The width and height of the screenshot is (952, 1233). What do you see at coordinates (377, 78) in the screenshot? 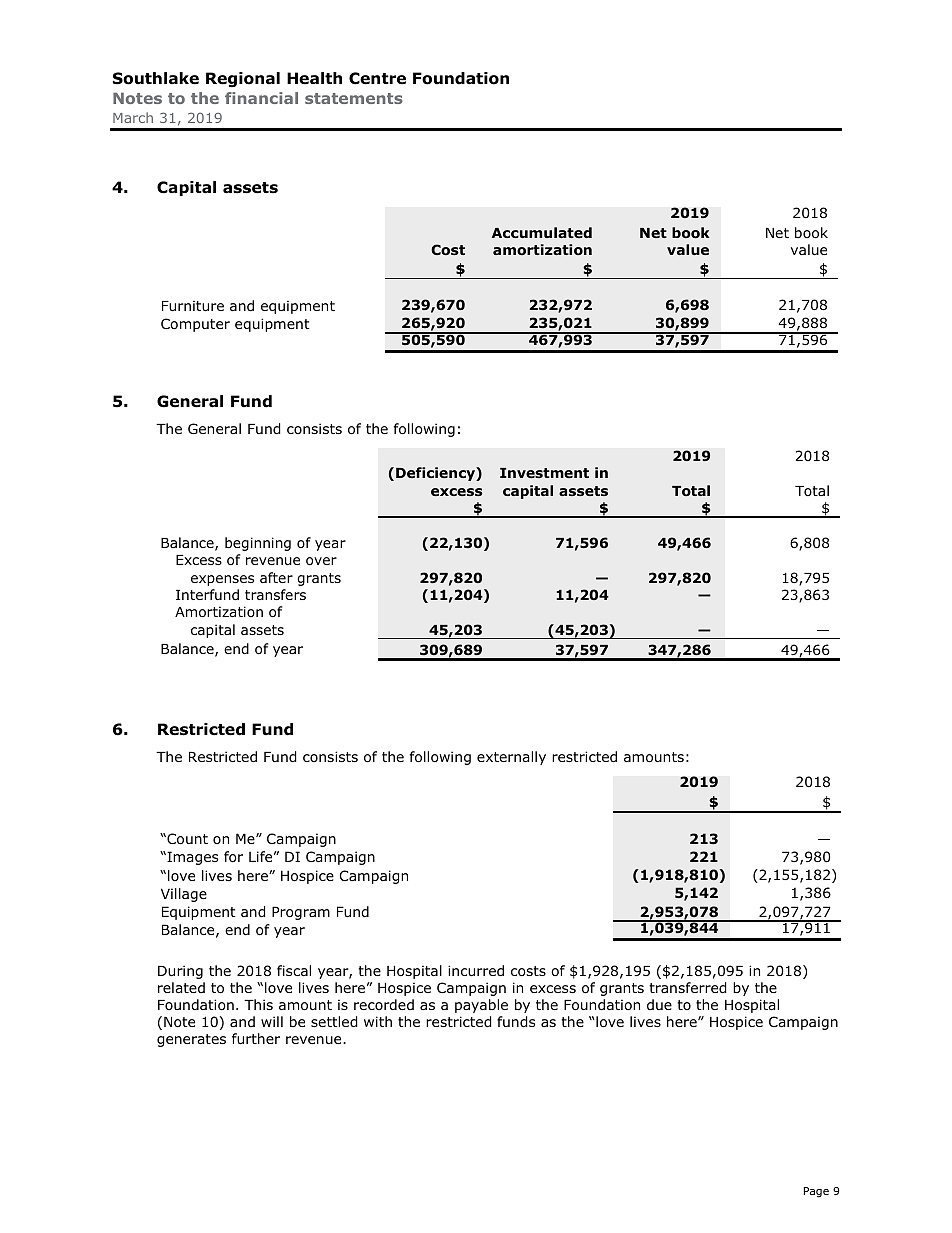
I see `Centre` at bounding box center [377, 78].
